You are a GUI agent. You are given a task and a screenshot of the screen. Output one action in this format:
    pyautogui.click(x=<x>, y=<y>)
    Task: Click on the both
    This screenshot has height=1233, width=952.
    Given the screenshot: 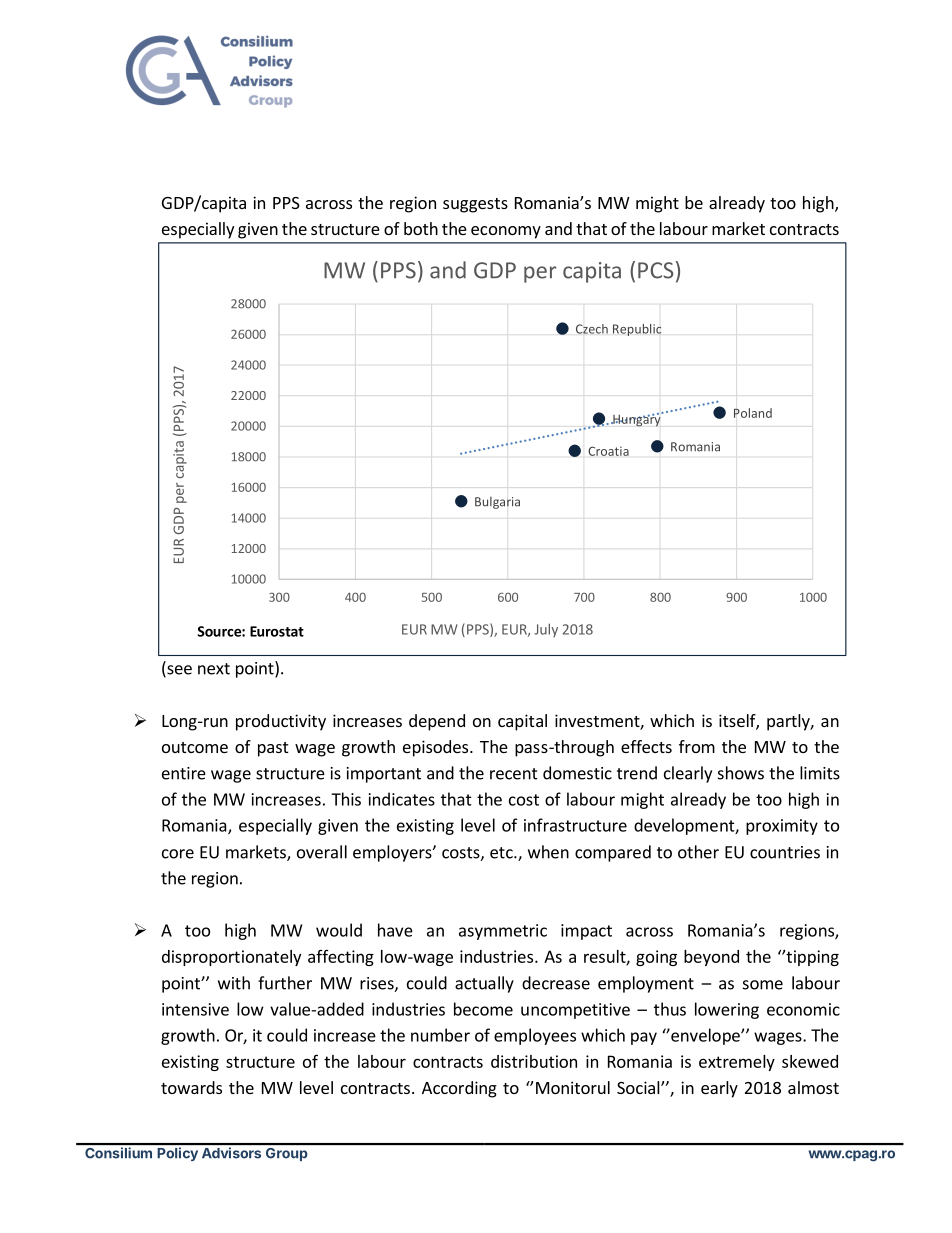 What is the action you would take?
    pyautogui.click(x=421, y=228)
